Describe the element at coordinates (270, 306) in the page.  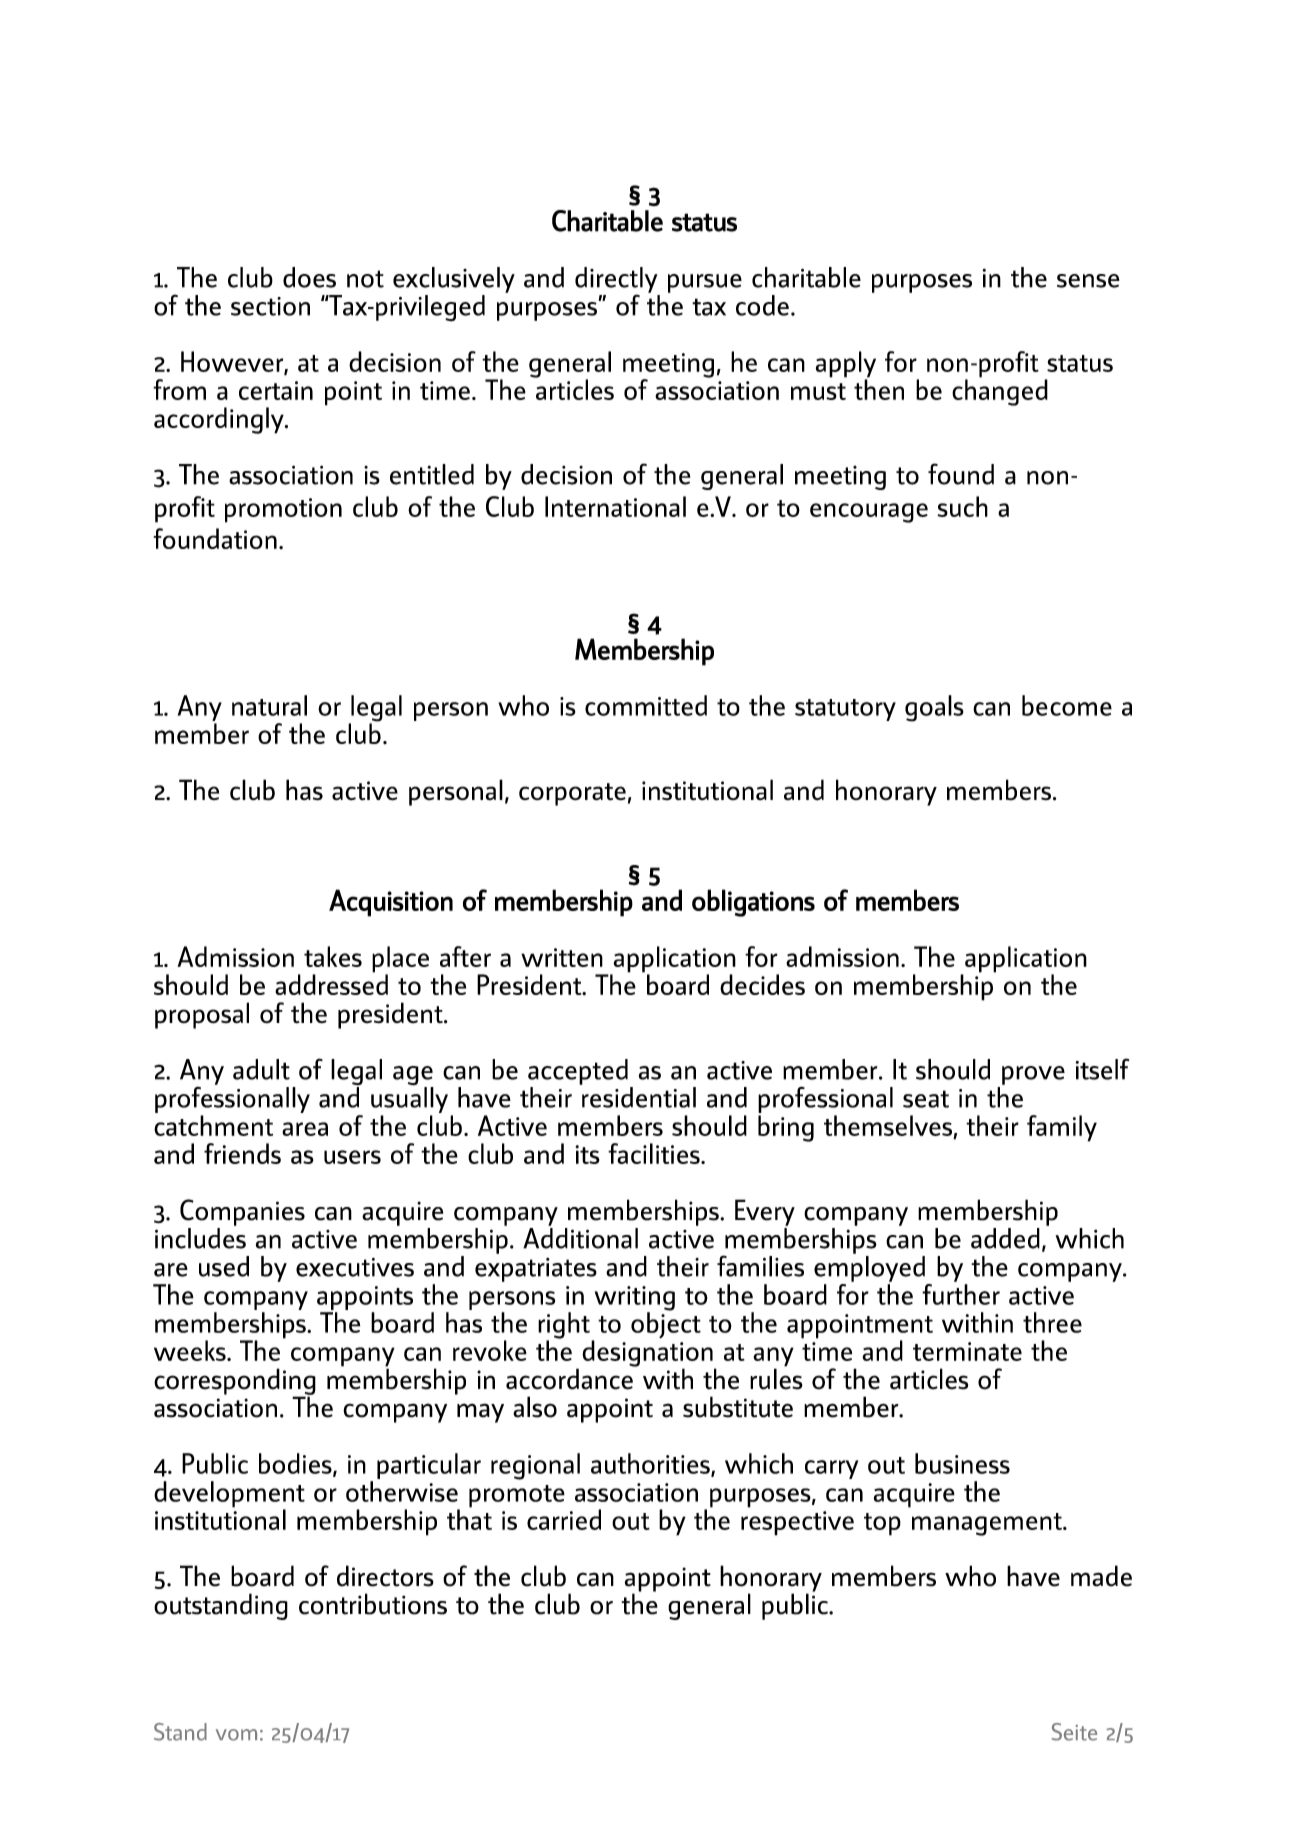
I see `section` at that location.
